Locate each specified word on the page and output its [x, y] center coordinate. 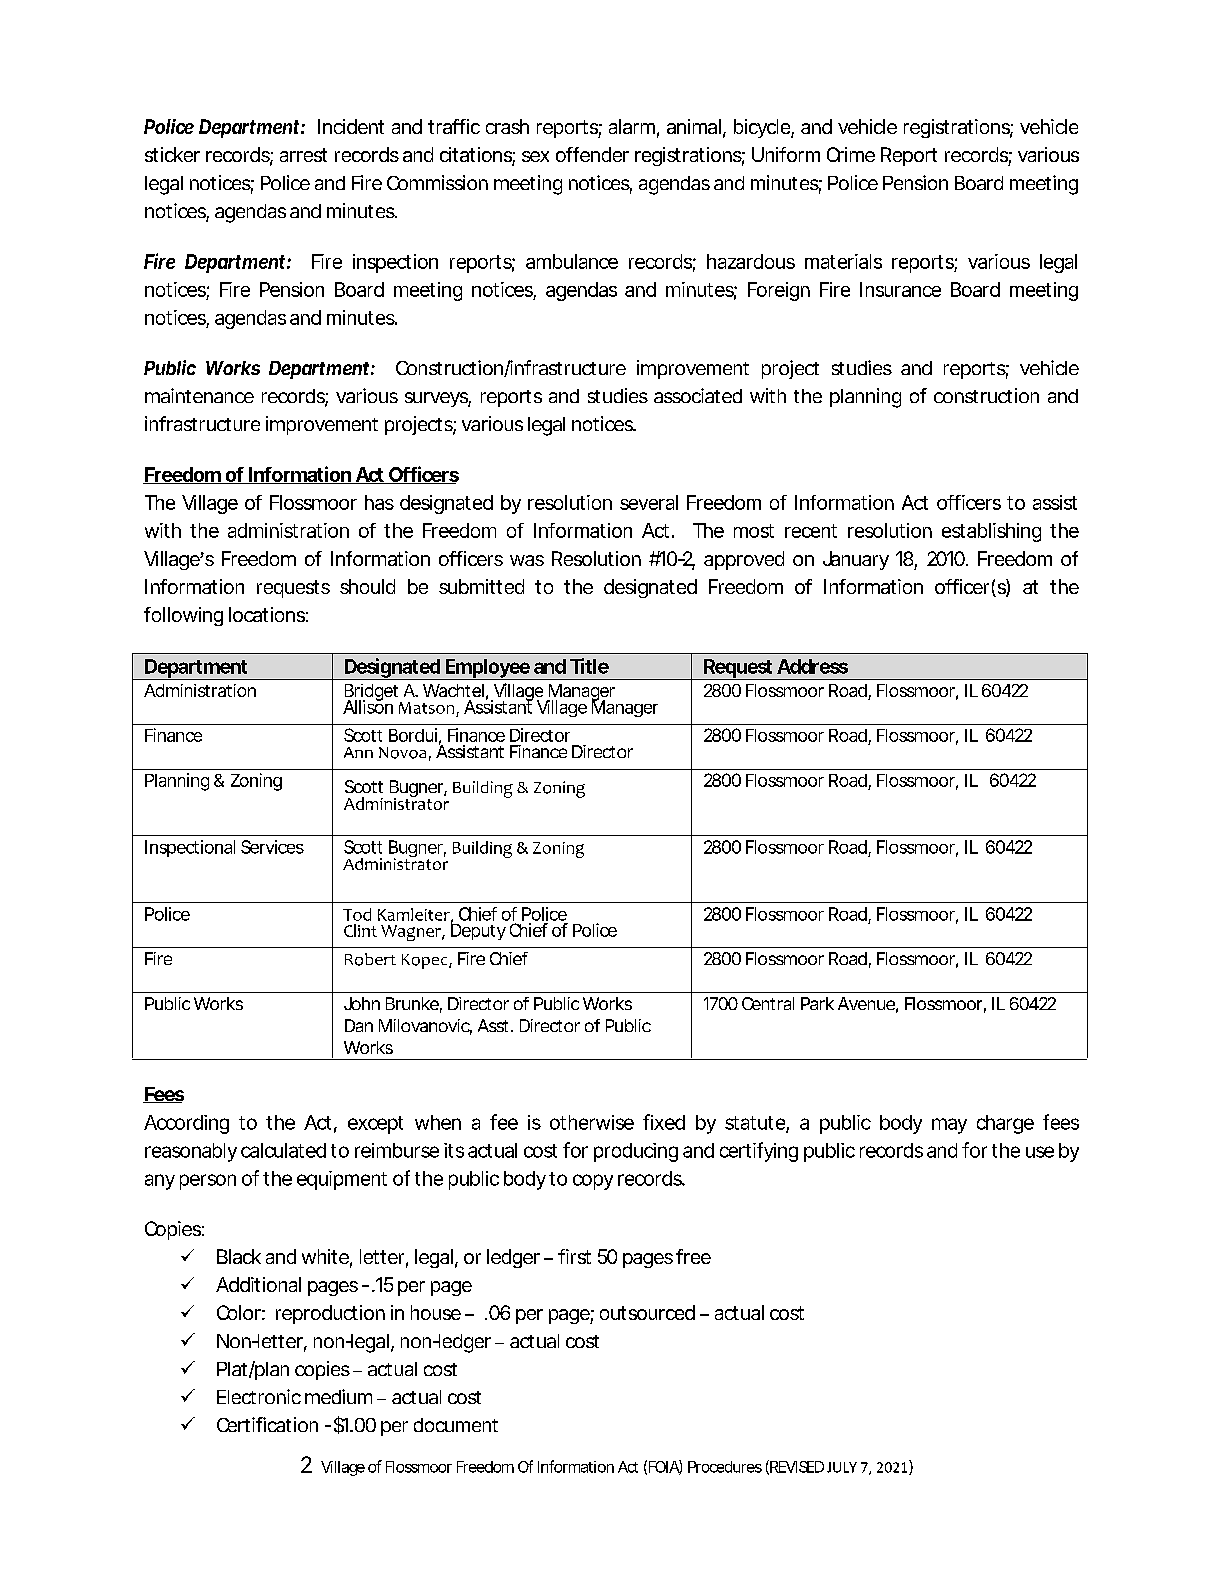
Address [812, 666]
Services [272, 847]
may [949, 1126]
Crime [851, 154]
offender [592, 154]
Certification [267, 1424]
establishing [991, 532]
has [379, 502]
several [649, 502]
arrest [303, 155]
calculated [283, 1150]
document [456, 1425]
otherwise [592, 1122]
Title [589, 666]
